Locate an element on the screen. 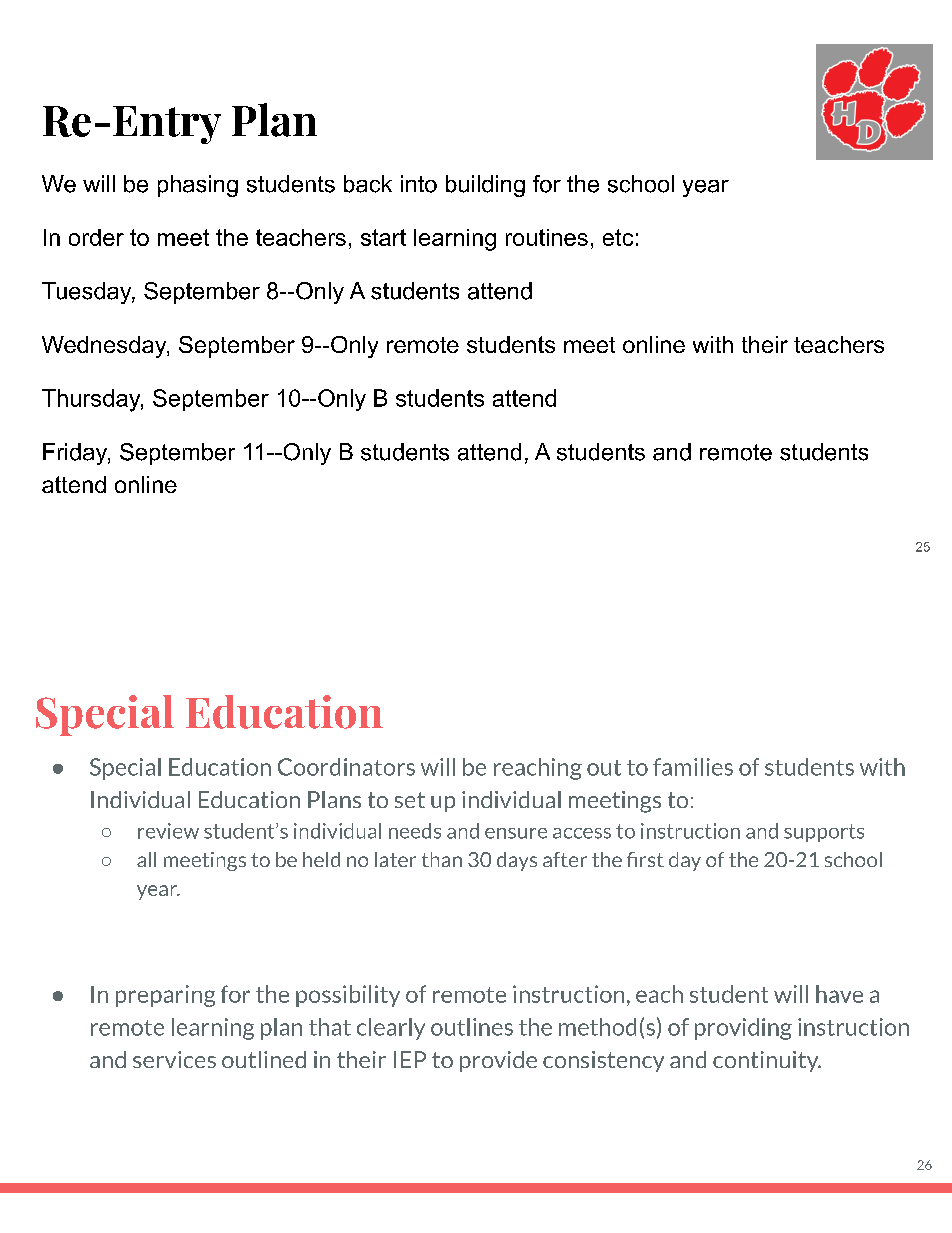 The image size is (952, 1233). etc is located at coordinates (618, 237).
